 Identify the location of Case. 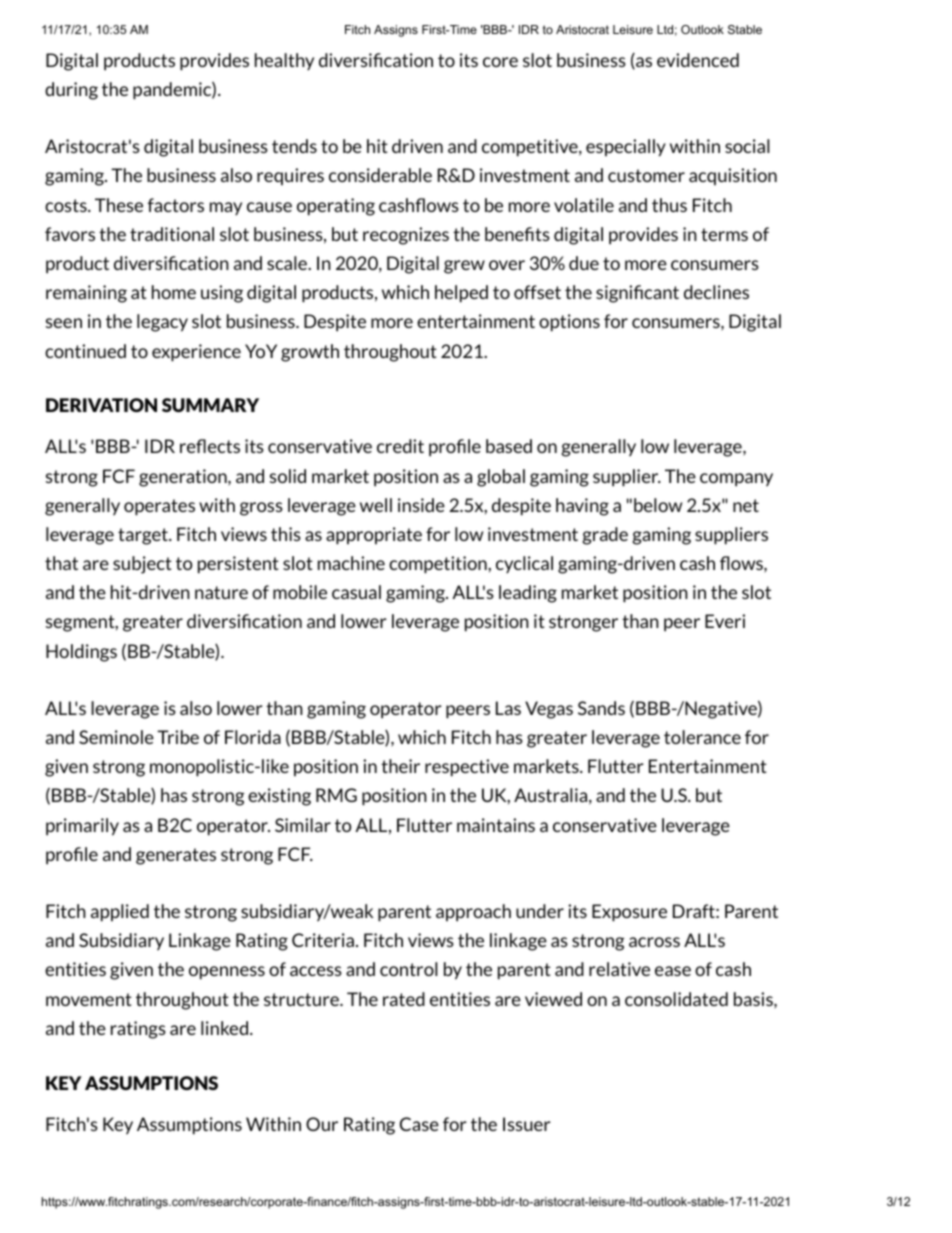
(419, 1124).
